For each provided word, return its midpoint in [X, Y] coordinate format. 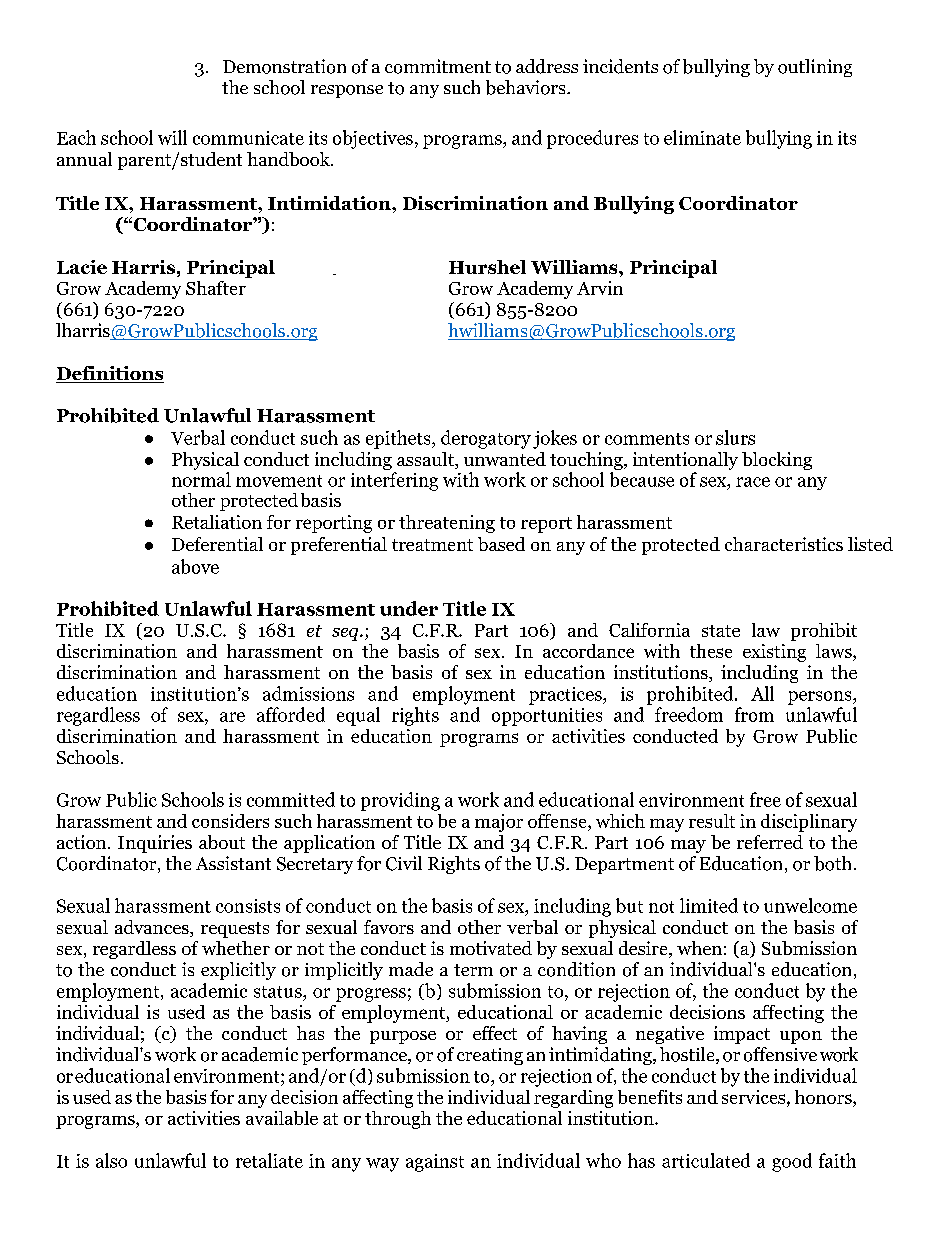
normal [201, 479]
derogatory [486, 439]
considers [230, 821]
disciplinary [809, 823]
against [435, 1163]
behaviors [527, 87]
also [111, 1160]
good [792, 1162]
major [499, 823]
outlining [815, 68]
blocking [777, 461]
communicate [248, 138]
